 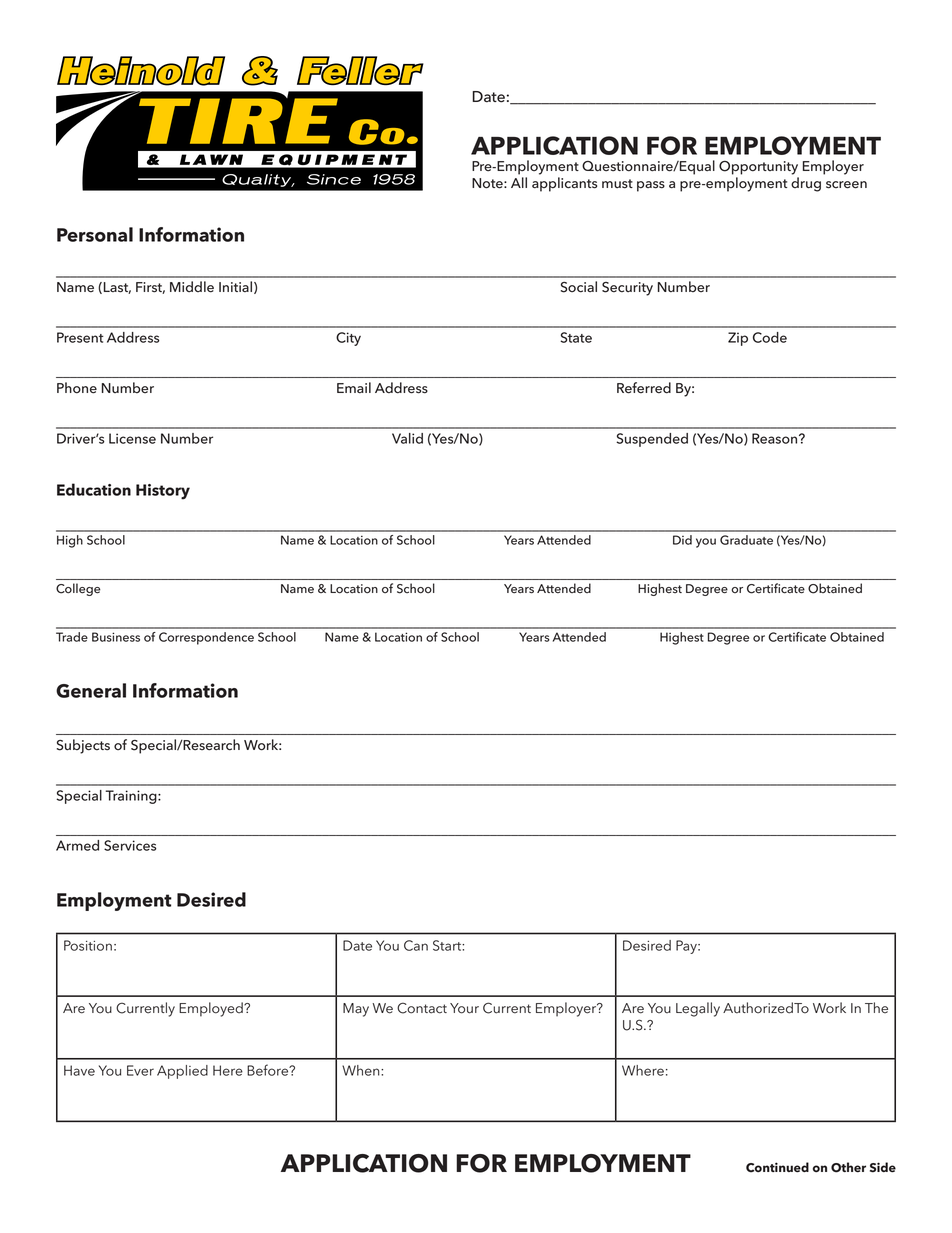 I want to click on drug, so click(x=806, y=184).
